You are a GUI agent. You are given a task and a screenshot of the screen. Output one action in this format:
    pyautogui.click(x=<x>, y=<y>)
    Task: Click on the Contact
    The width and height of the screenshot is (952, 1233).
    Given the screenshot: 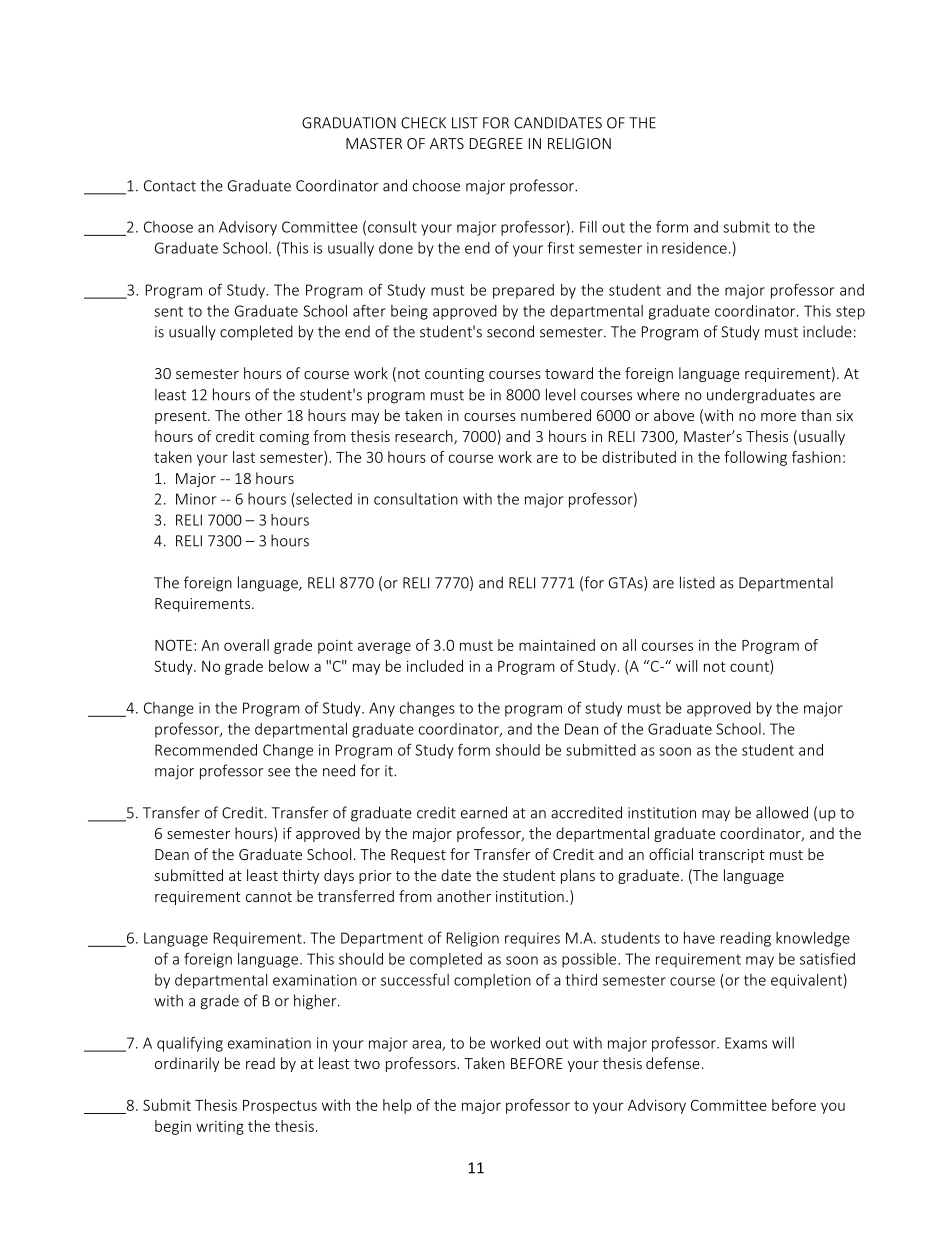 What is the action you would take?
    pyautogui.click(x=170, y=186)
